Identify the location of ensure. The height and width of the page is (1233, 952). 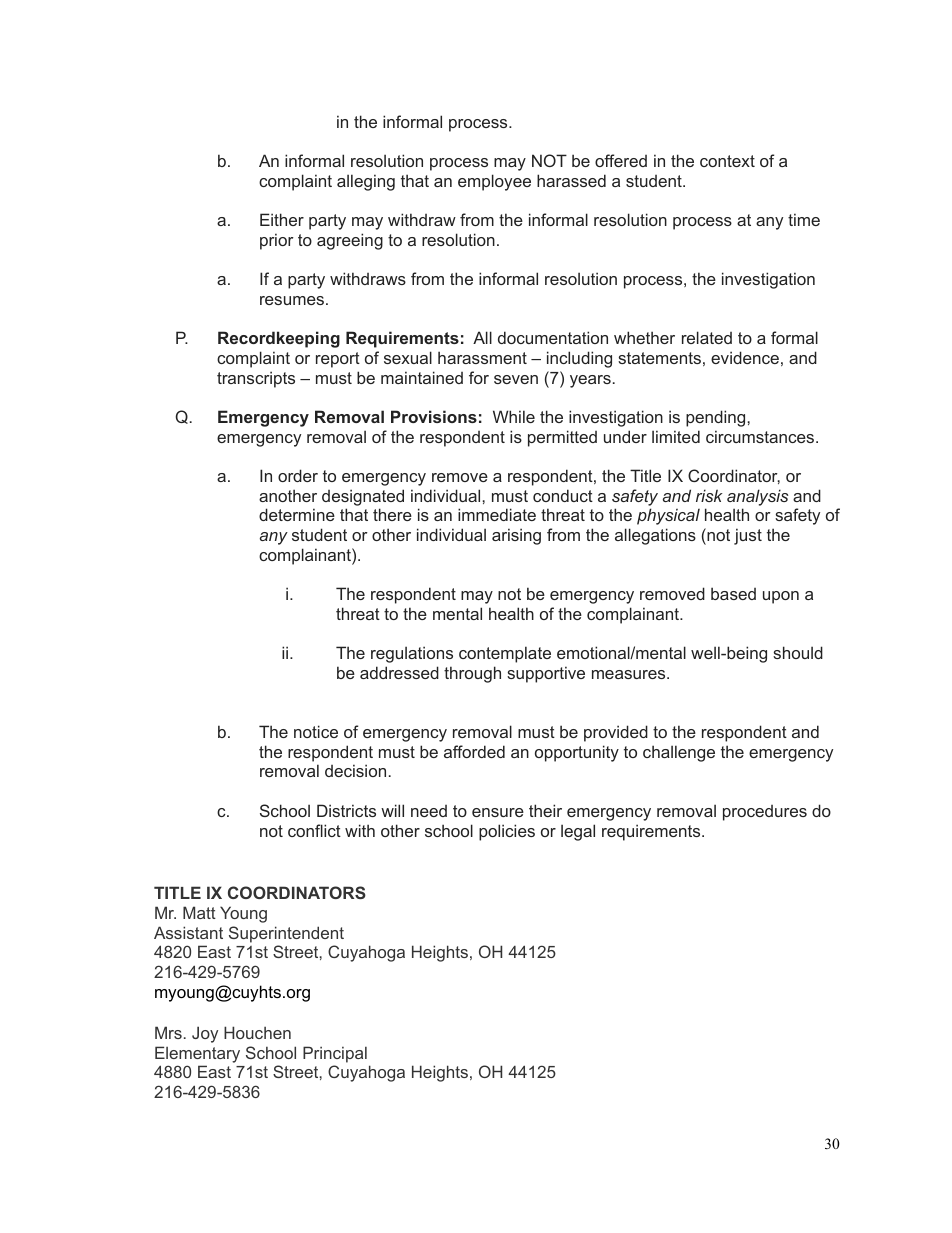
(498, 812).
